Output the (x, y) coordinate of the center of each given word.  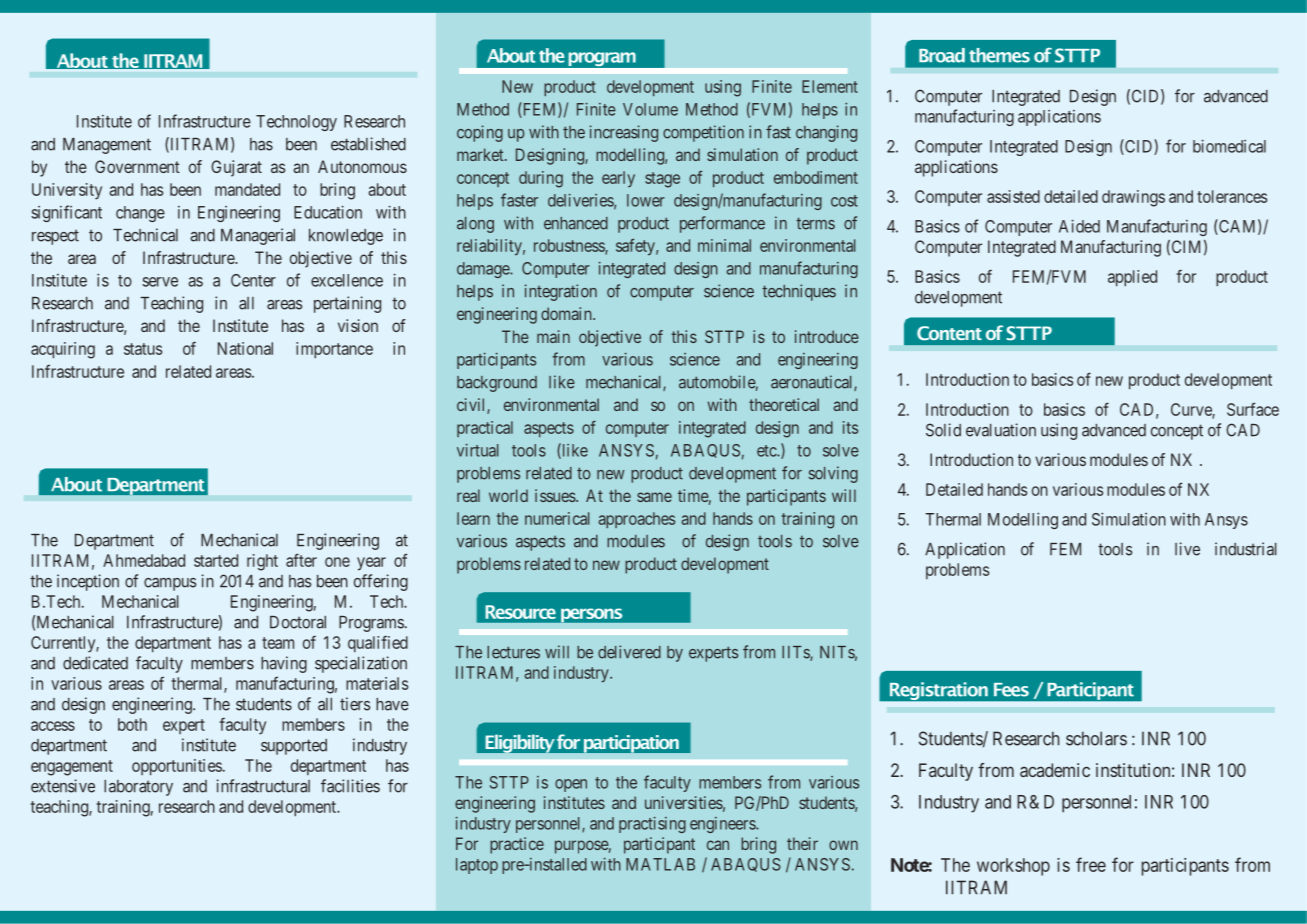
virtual (477, 450)
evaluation (1001, 430)
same (654, 497)
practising (652, 825)
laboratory (138, 788)
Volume (650, 109)
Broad (942, 55)
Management (107, 146)
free (1091, 864)
